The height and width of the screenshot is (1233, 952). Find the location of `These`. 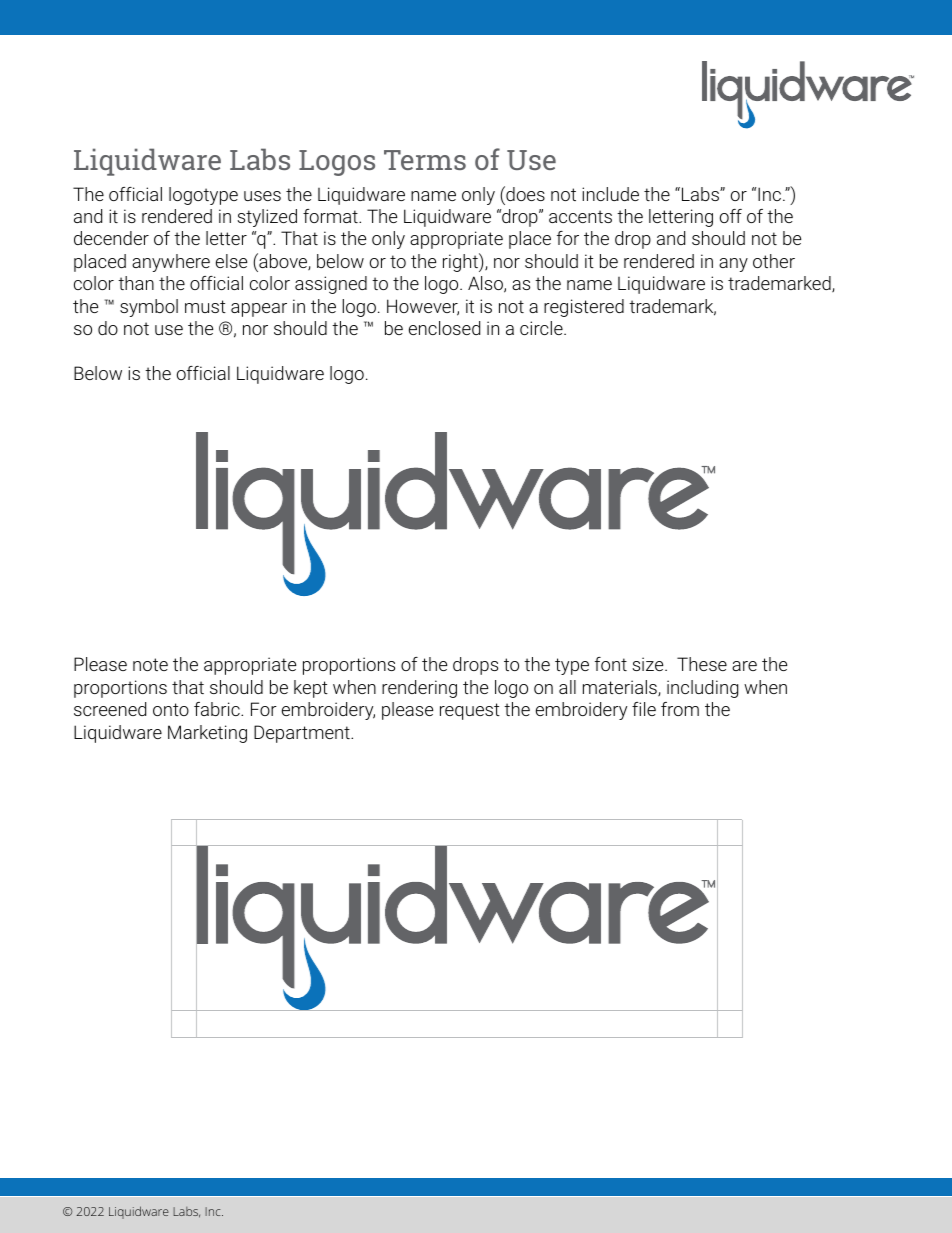

These is located at coordinates (702, 664).
